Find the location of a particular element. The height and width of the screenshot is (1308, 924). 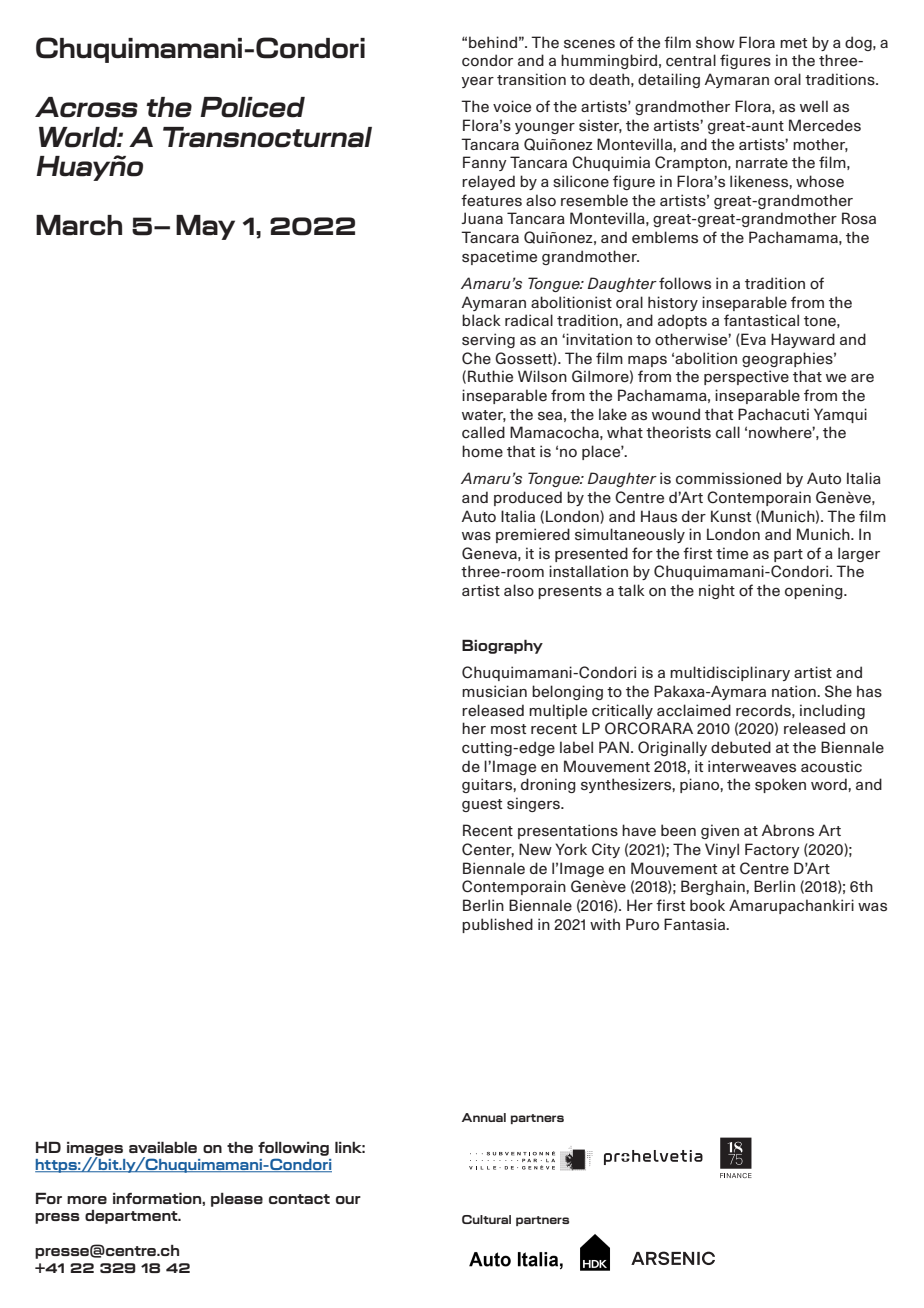

voice is located at coordinates (512, 106).
